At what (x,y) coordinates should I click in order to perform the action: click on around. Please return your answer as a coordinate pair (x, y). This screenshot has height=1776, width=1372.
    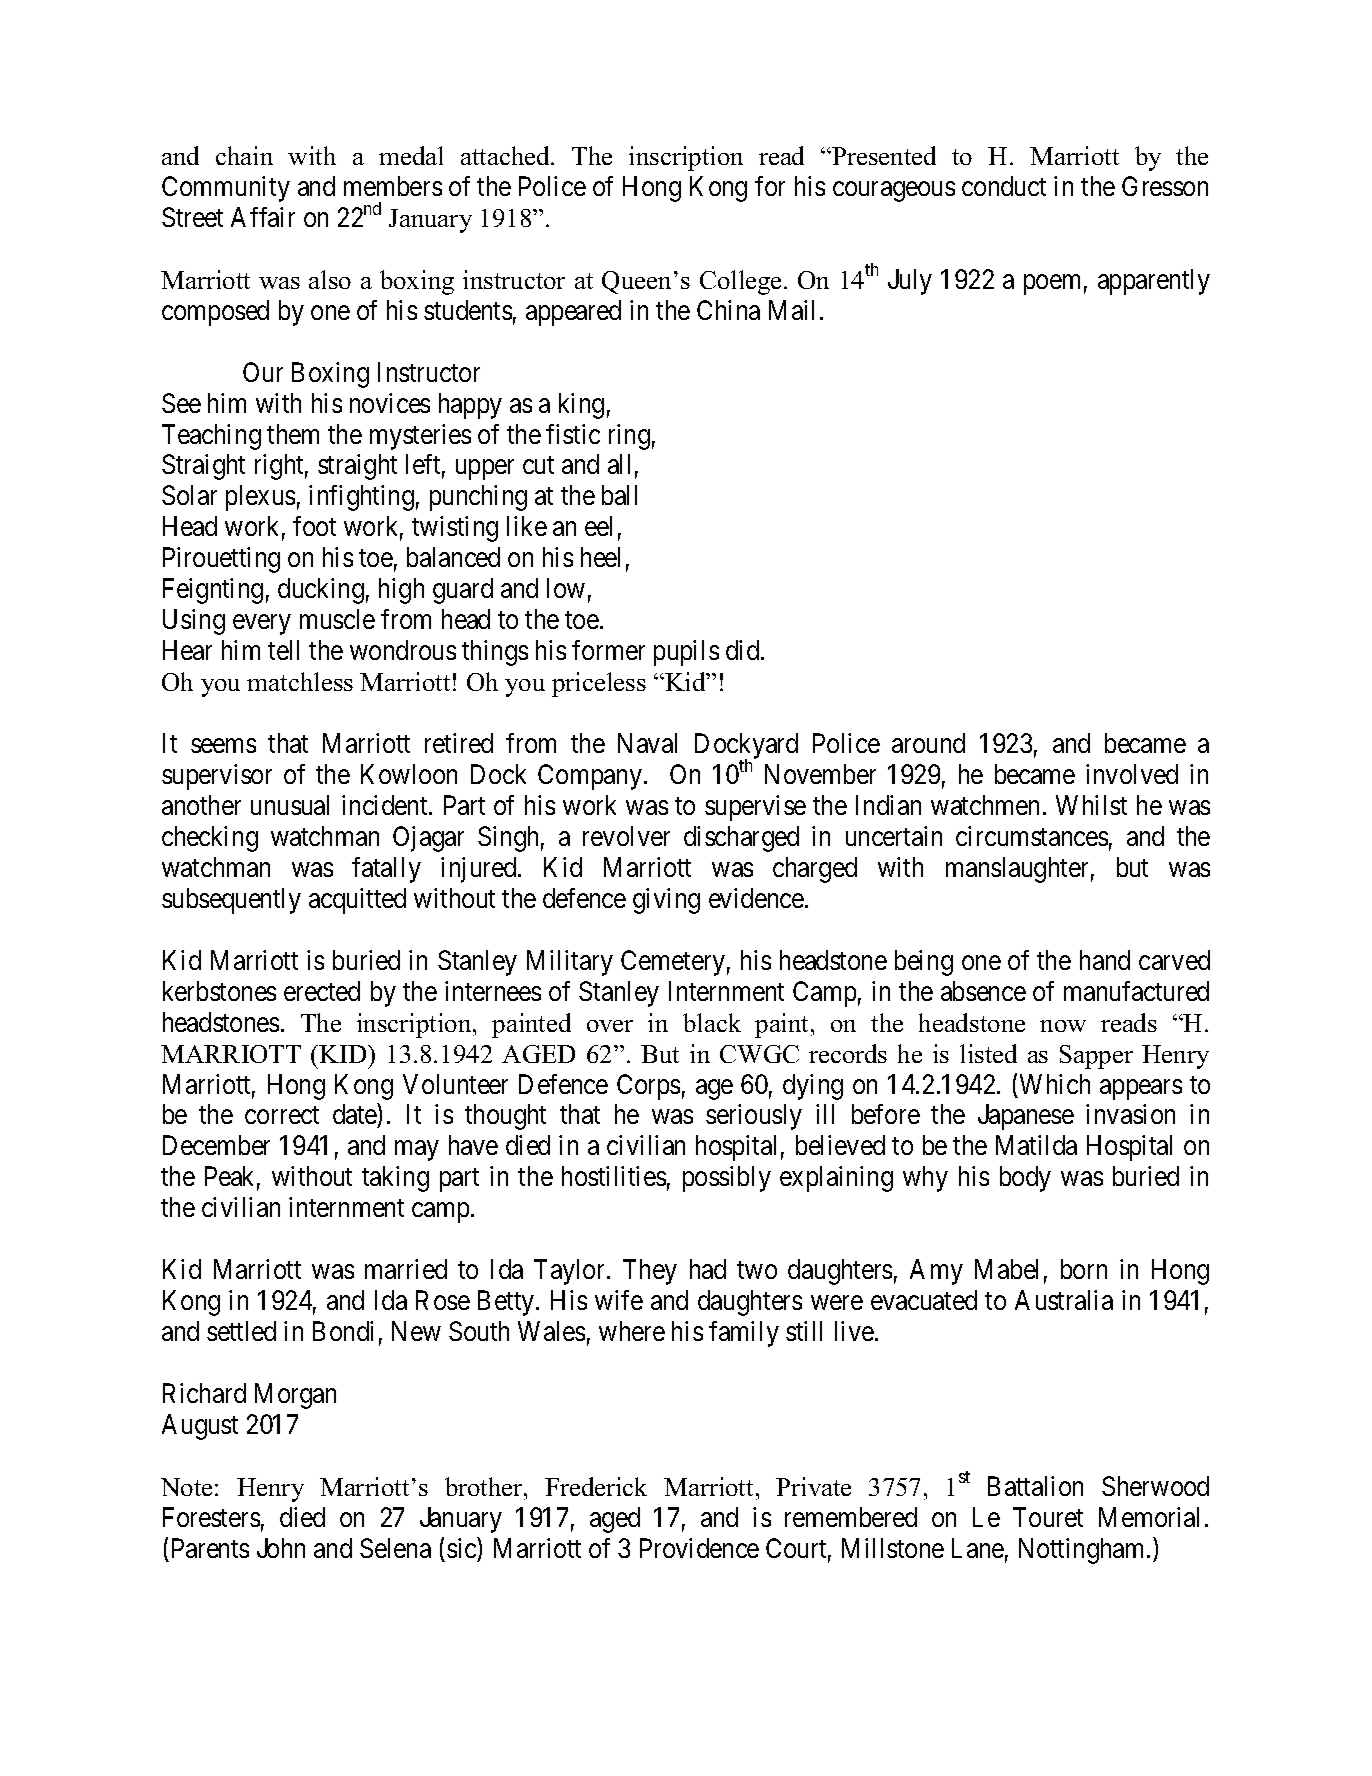
    Looking at the image, I should click on (928, 743).
